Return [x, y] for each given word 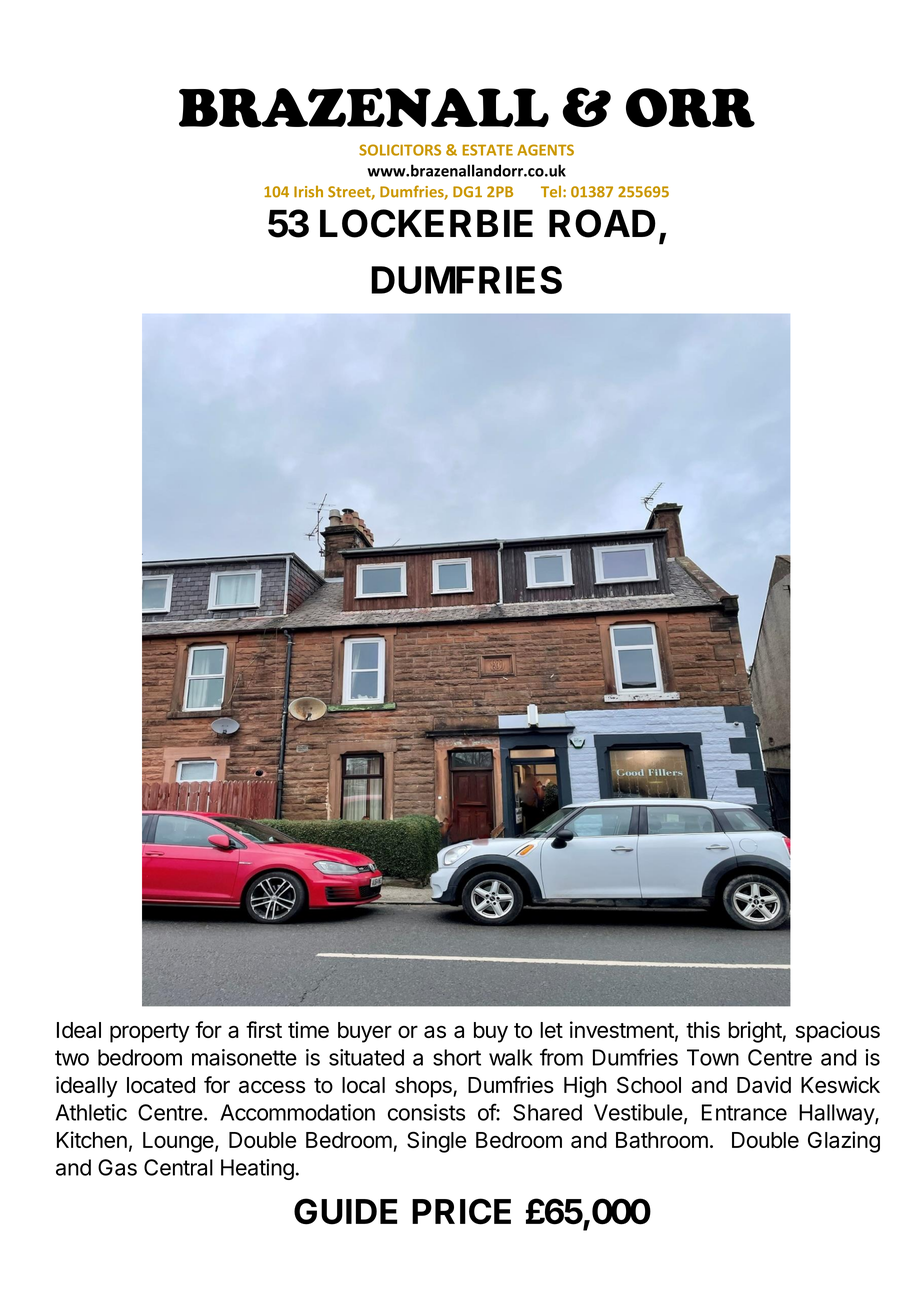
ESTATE [488, 150]
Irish [308, 191]
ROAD [602, 223]
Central [178, 1167]
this [703, 1029]
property [150, 1033]
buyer [365, 1032]
